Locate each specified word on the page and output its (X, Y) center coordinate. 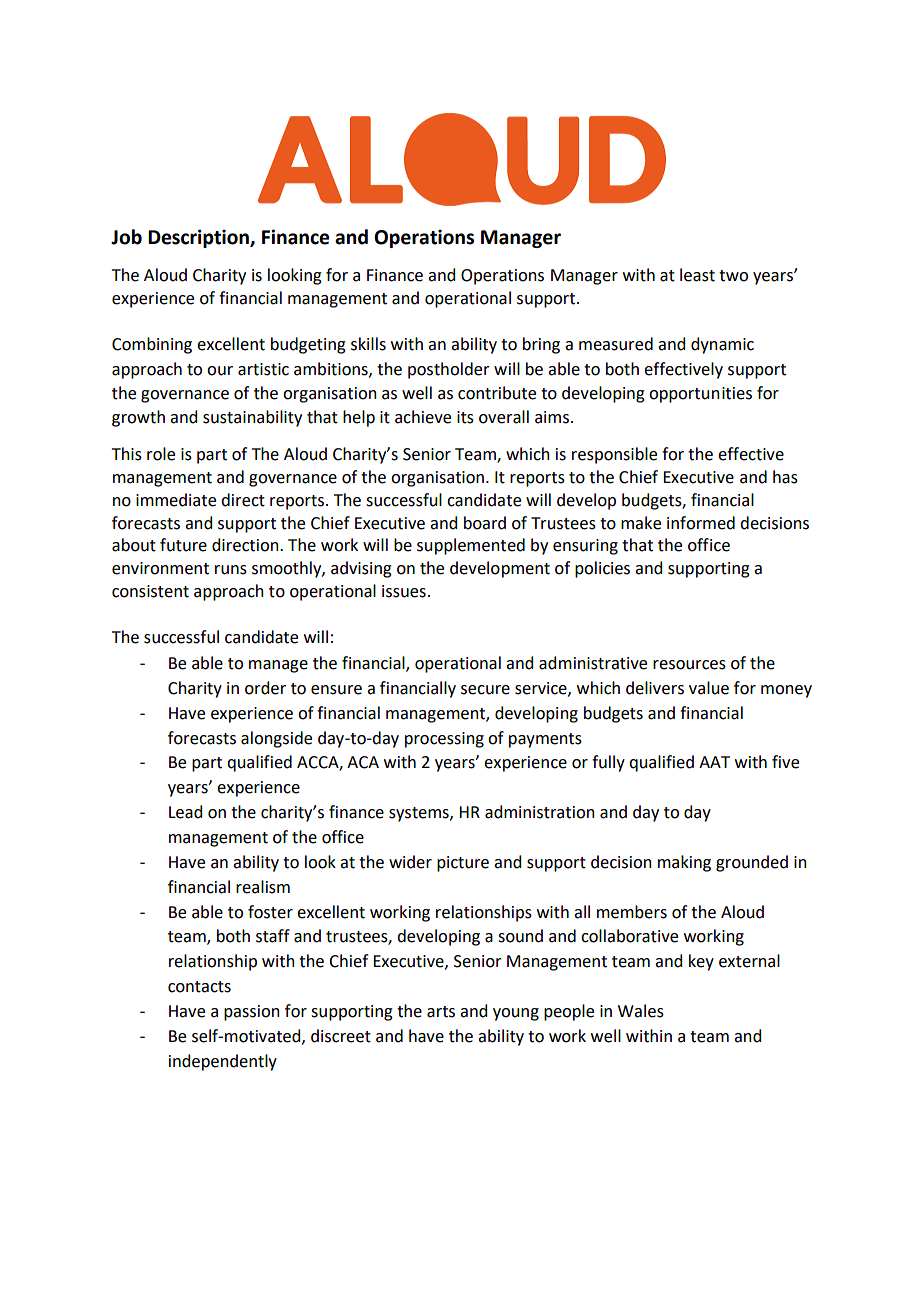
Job (126, 237)
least (697, 275)
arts (441, 1012)
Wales (641, 1011)
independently (223, 1062)
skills (368, 344)
